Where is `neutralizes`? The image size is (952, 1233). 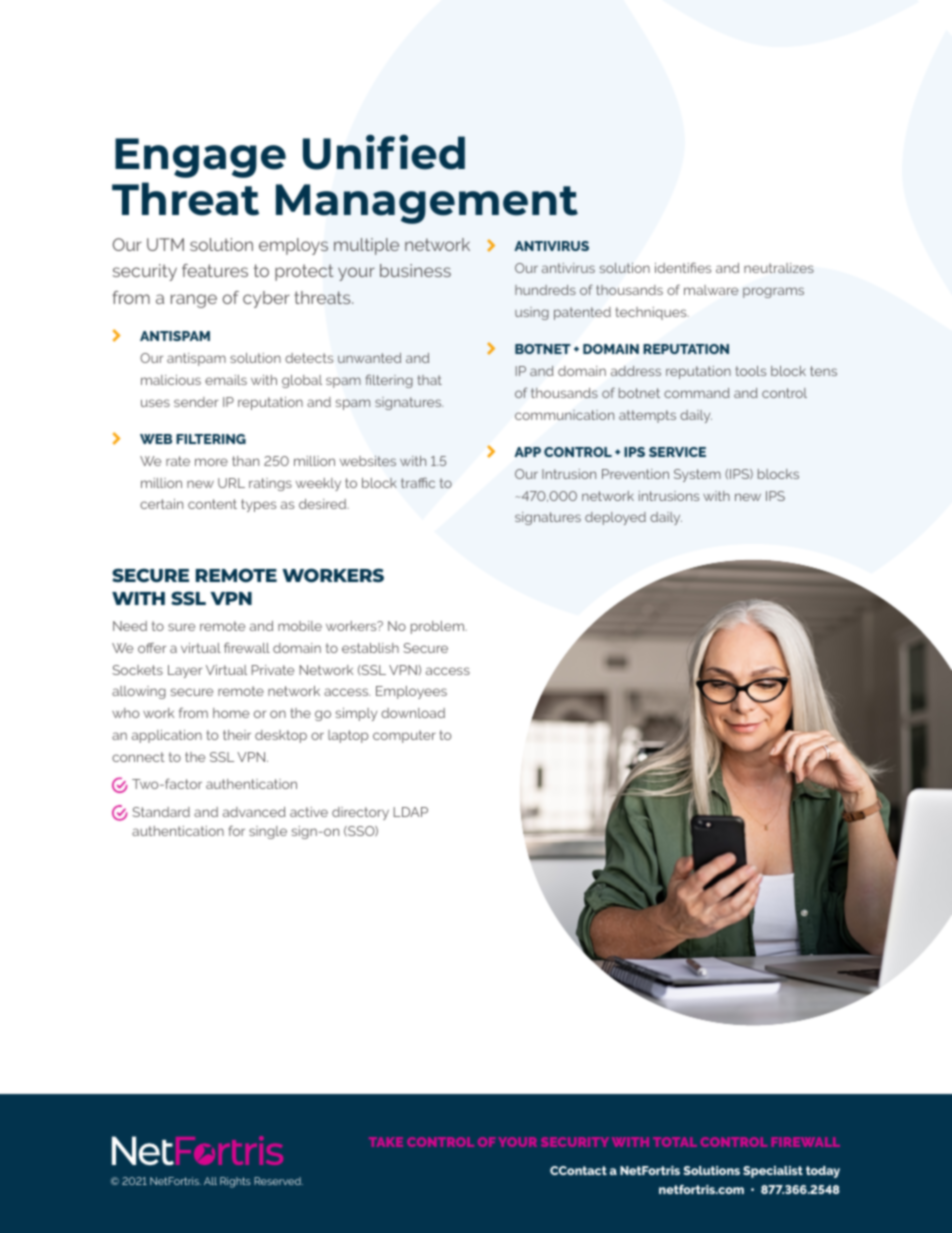
neutralizes is located at coordinates (779, 268).
